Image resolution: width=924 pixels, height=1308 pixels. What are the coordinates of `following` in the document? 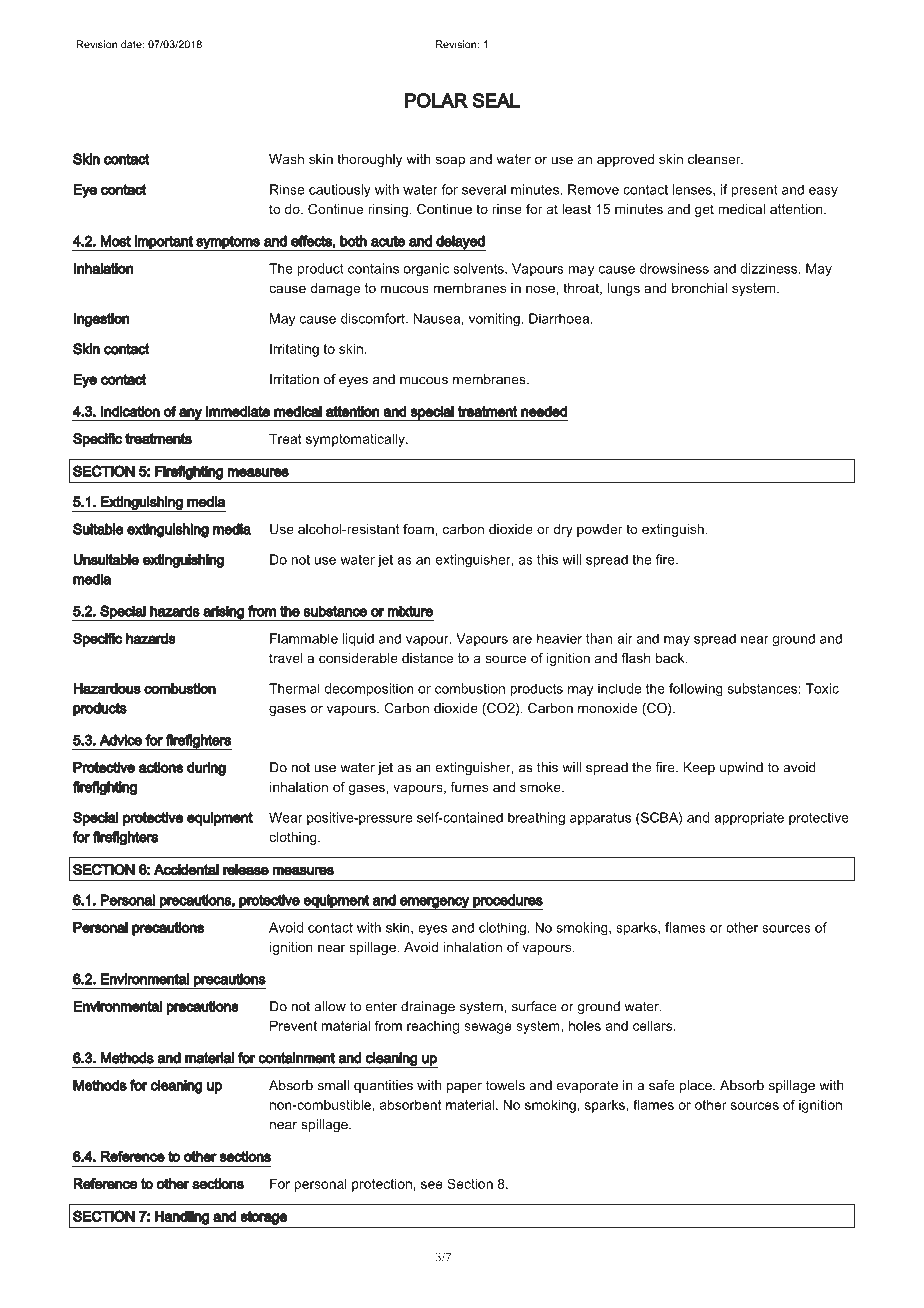 It's located at (696, 689).
